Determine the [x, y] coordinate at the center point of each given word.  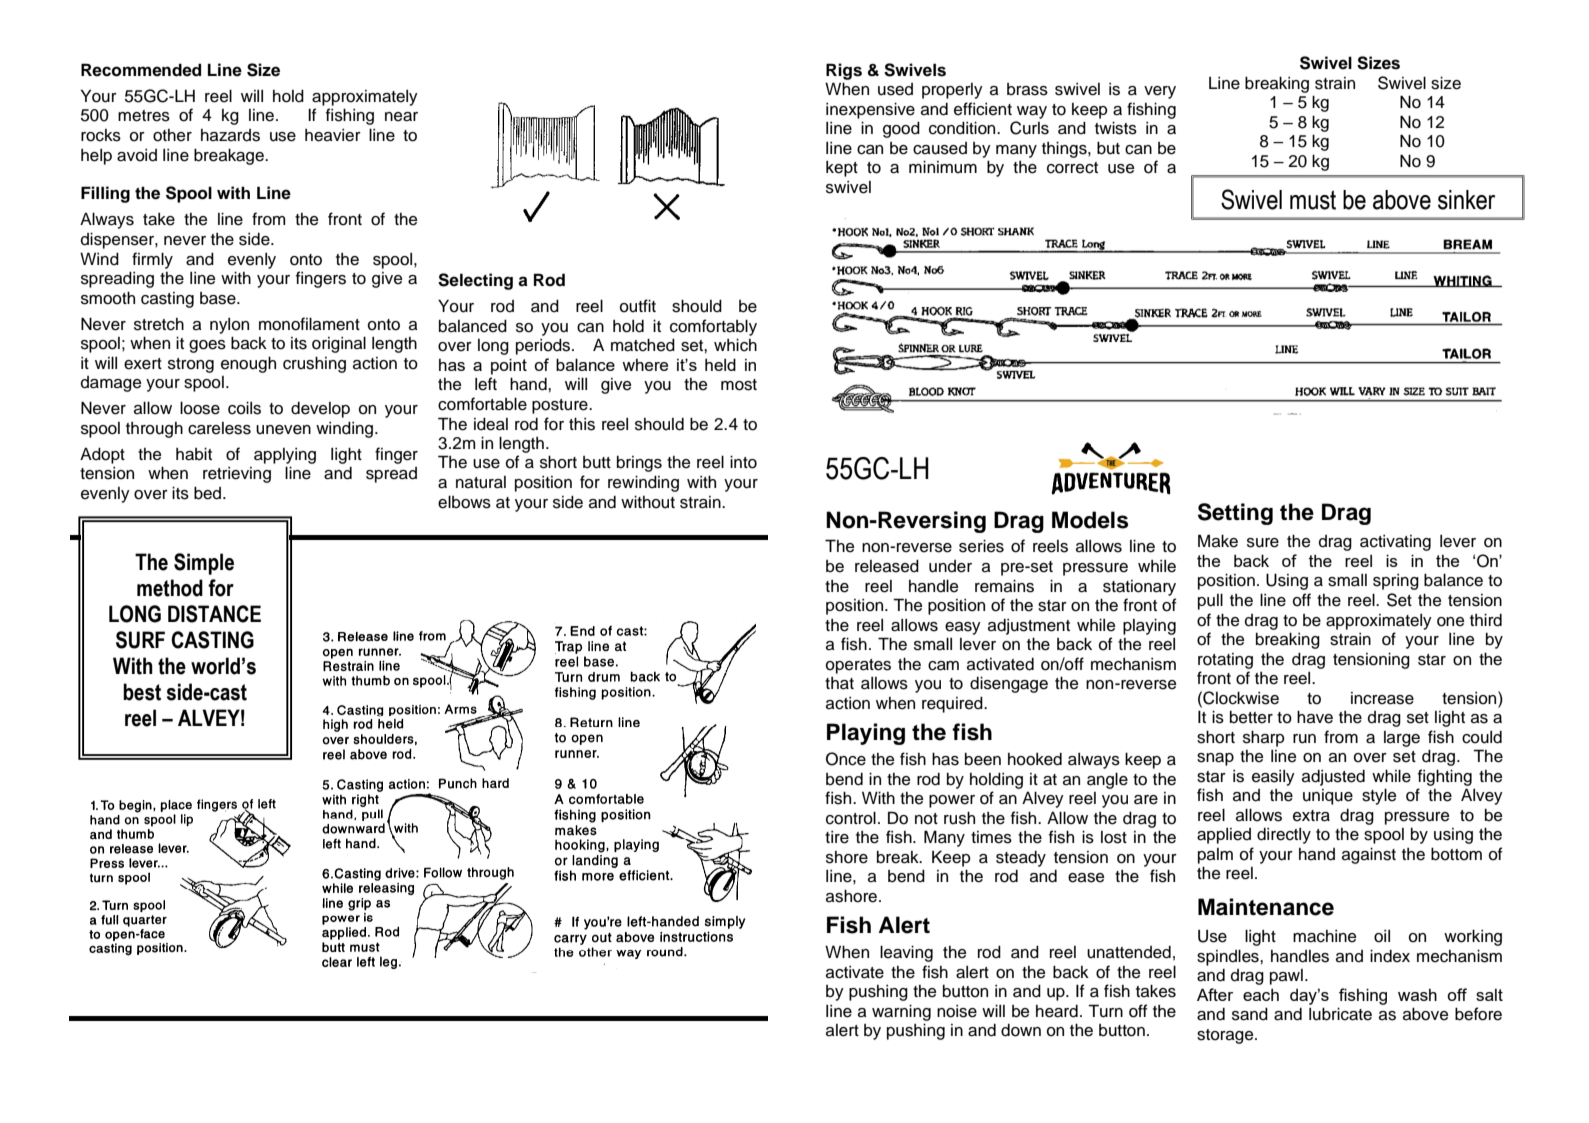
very [1160, 92]
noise [957, 1011]
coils [244, 408]
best [142, 692]
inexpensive [870, 110]
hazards [230, 135]
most [739, 385]
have [1315, 717]
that [839, 683]
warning [901, 1012]
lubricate [1340, 1014]
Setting [1235, 514]
